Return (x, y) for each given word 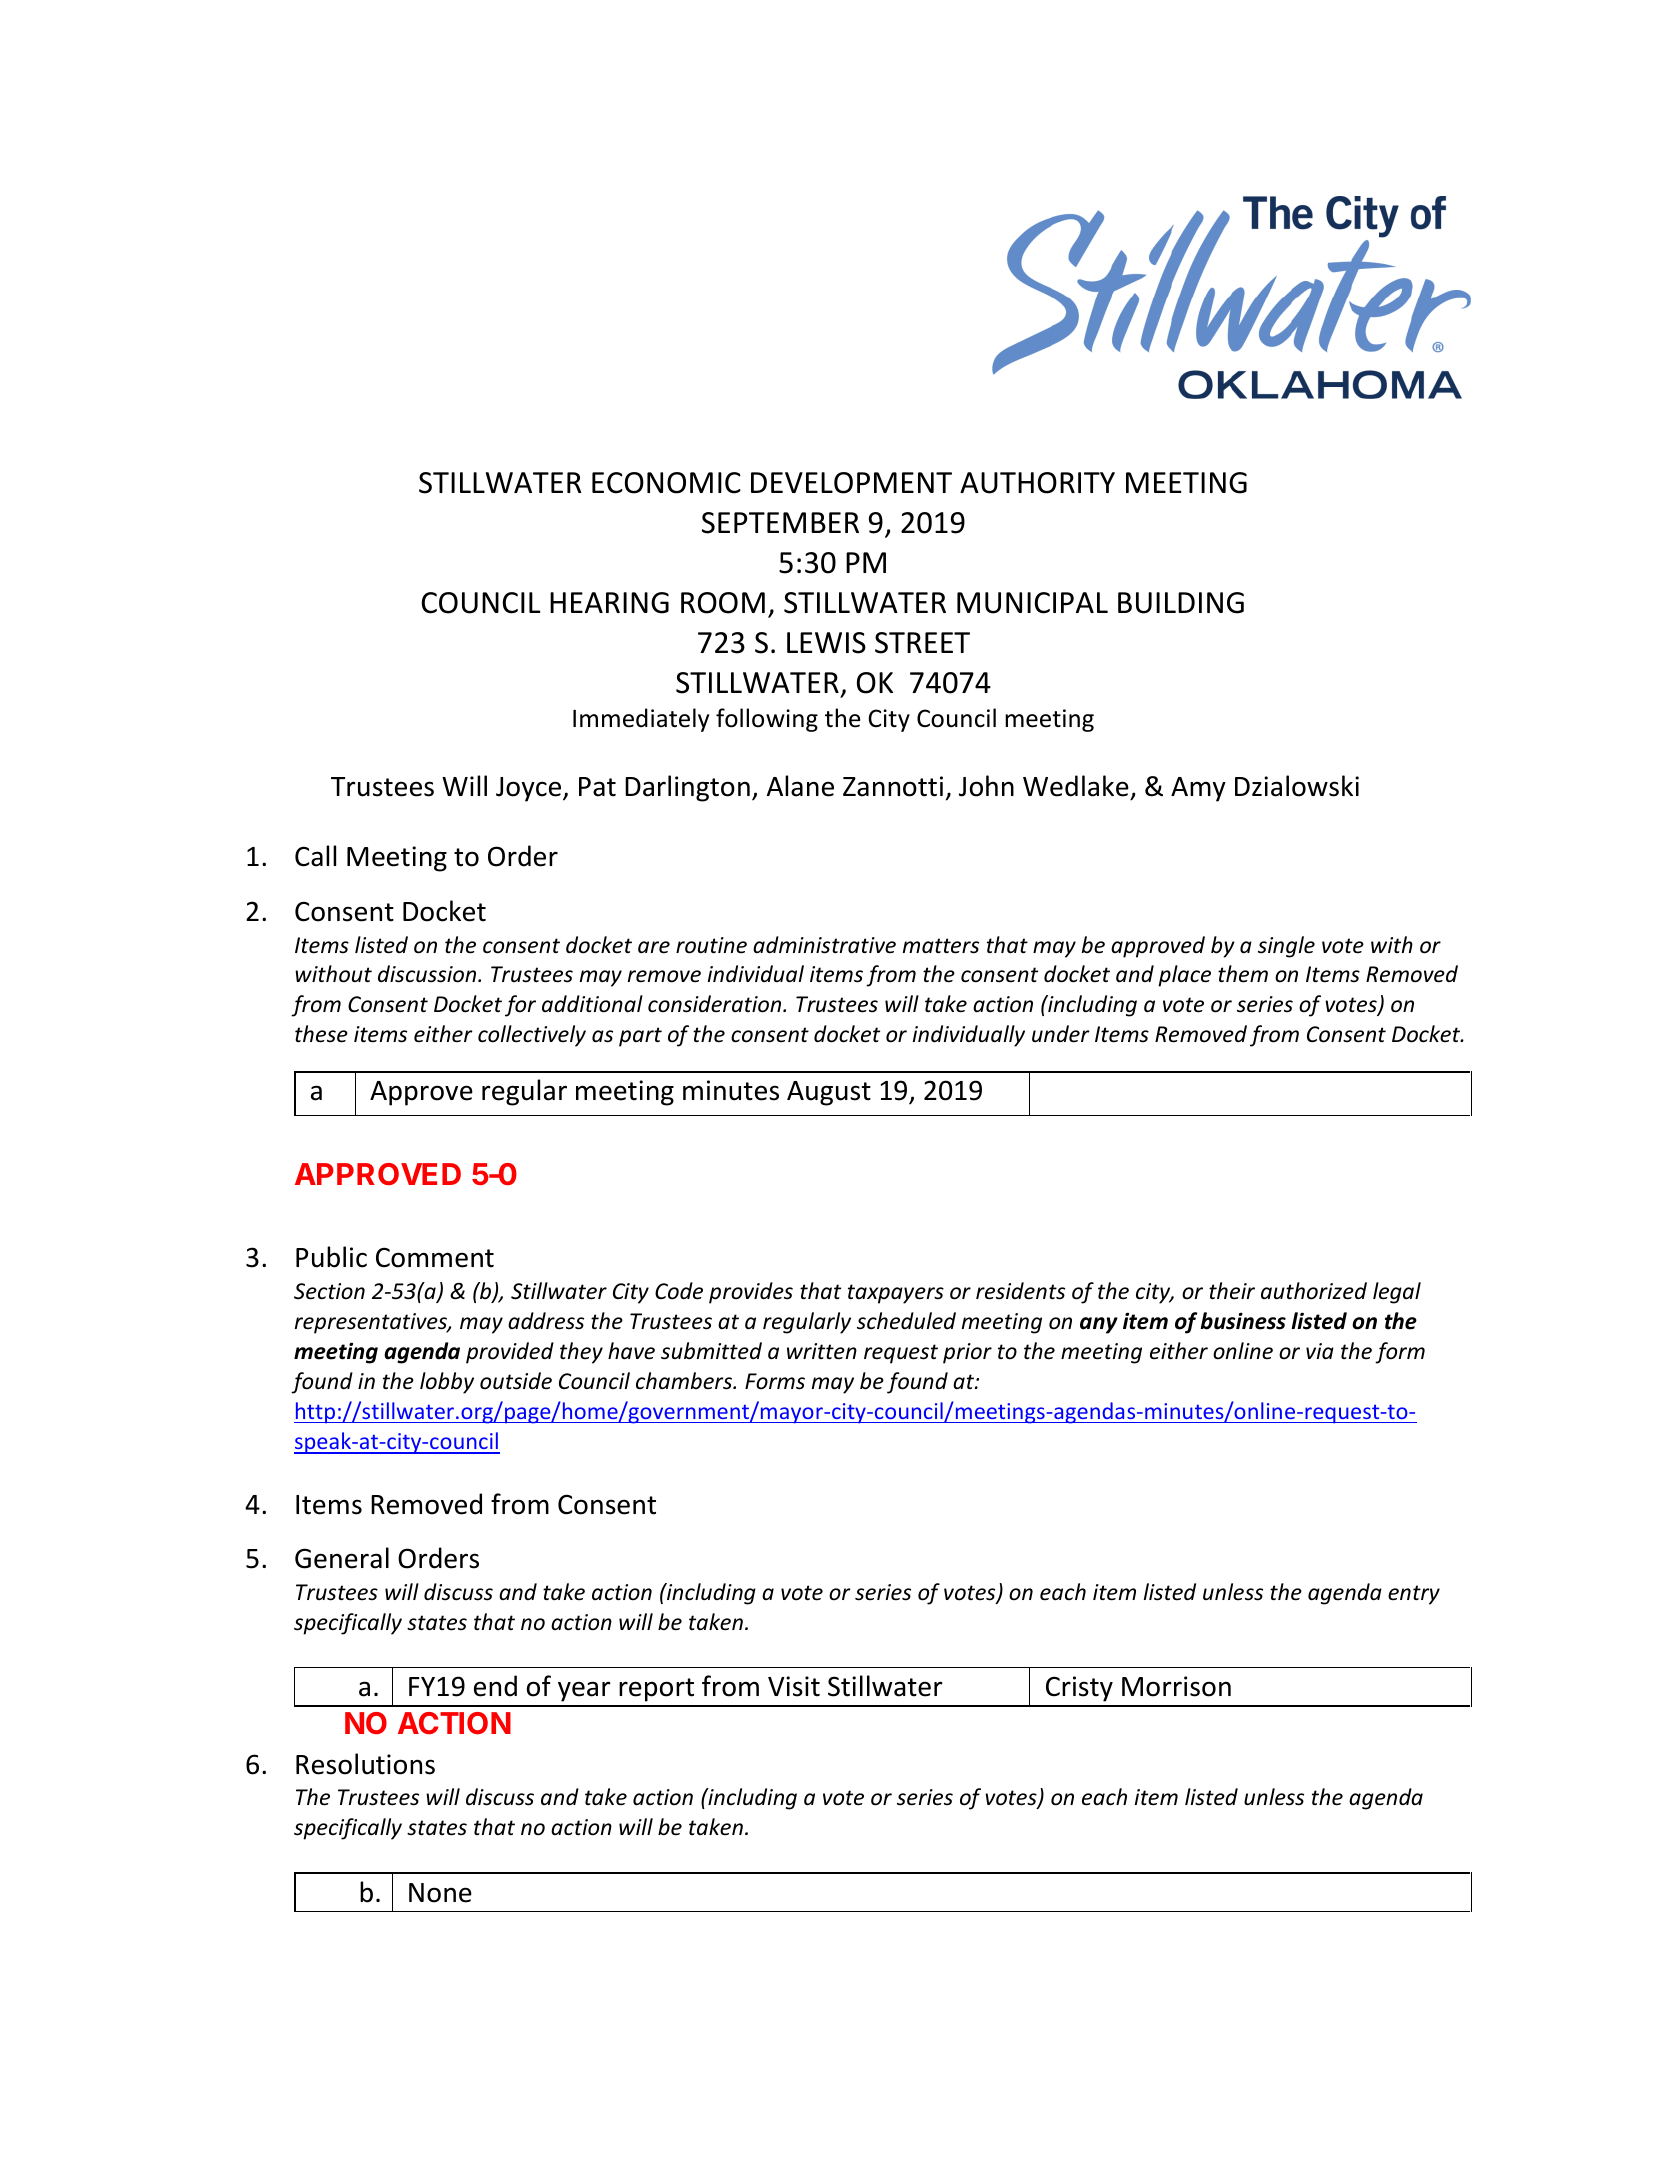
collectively (532, 1036)
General (342, 1558)
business (1243, 1321)
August (829, 1093)
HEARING (609, 603)
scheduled (906, 1321)
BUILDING (1181, 603)
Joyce (530, 789)
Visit (794, 1686)
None (440, 1893)
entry (1414, 1595)
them (1243, 974)
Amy (1198, 789)
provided (510, 1353)
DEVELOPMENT (851, 483)
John (986, 786)
